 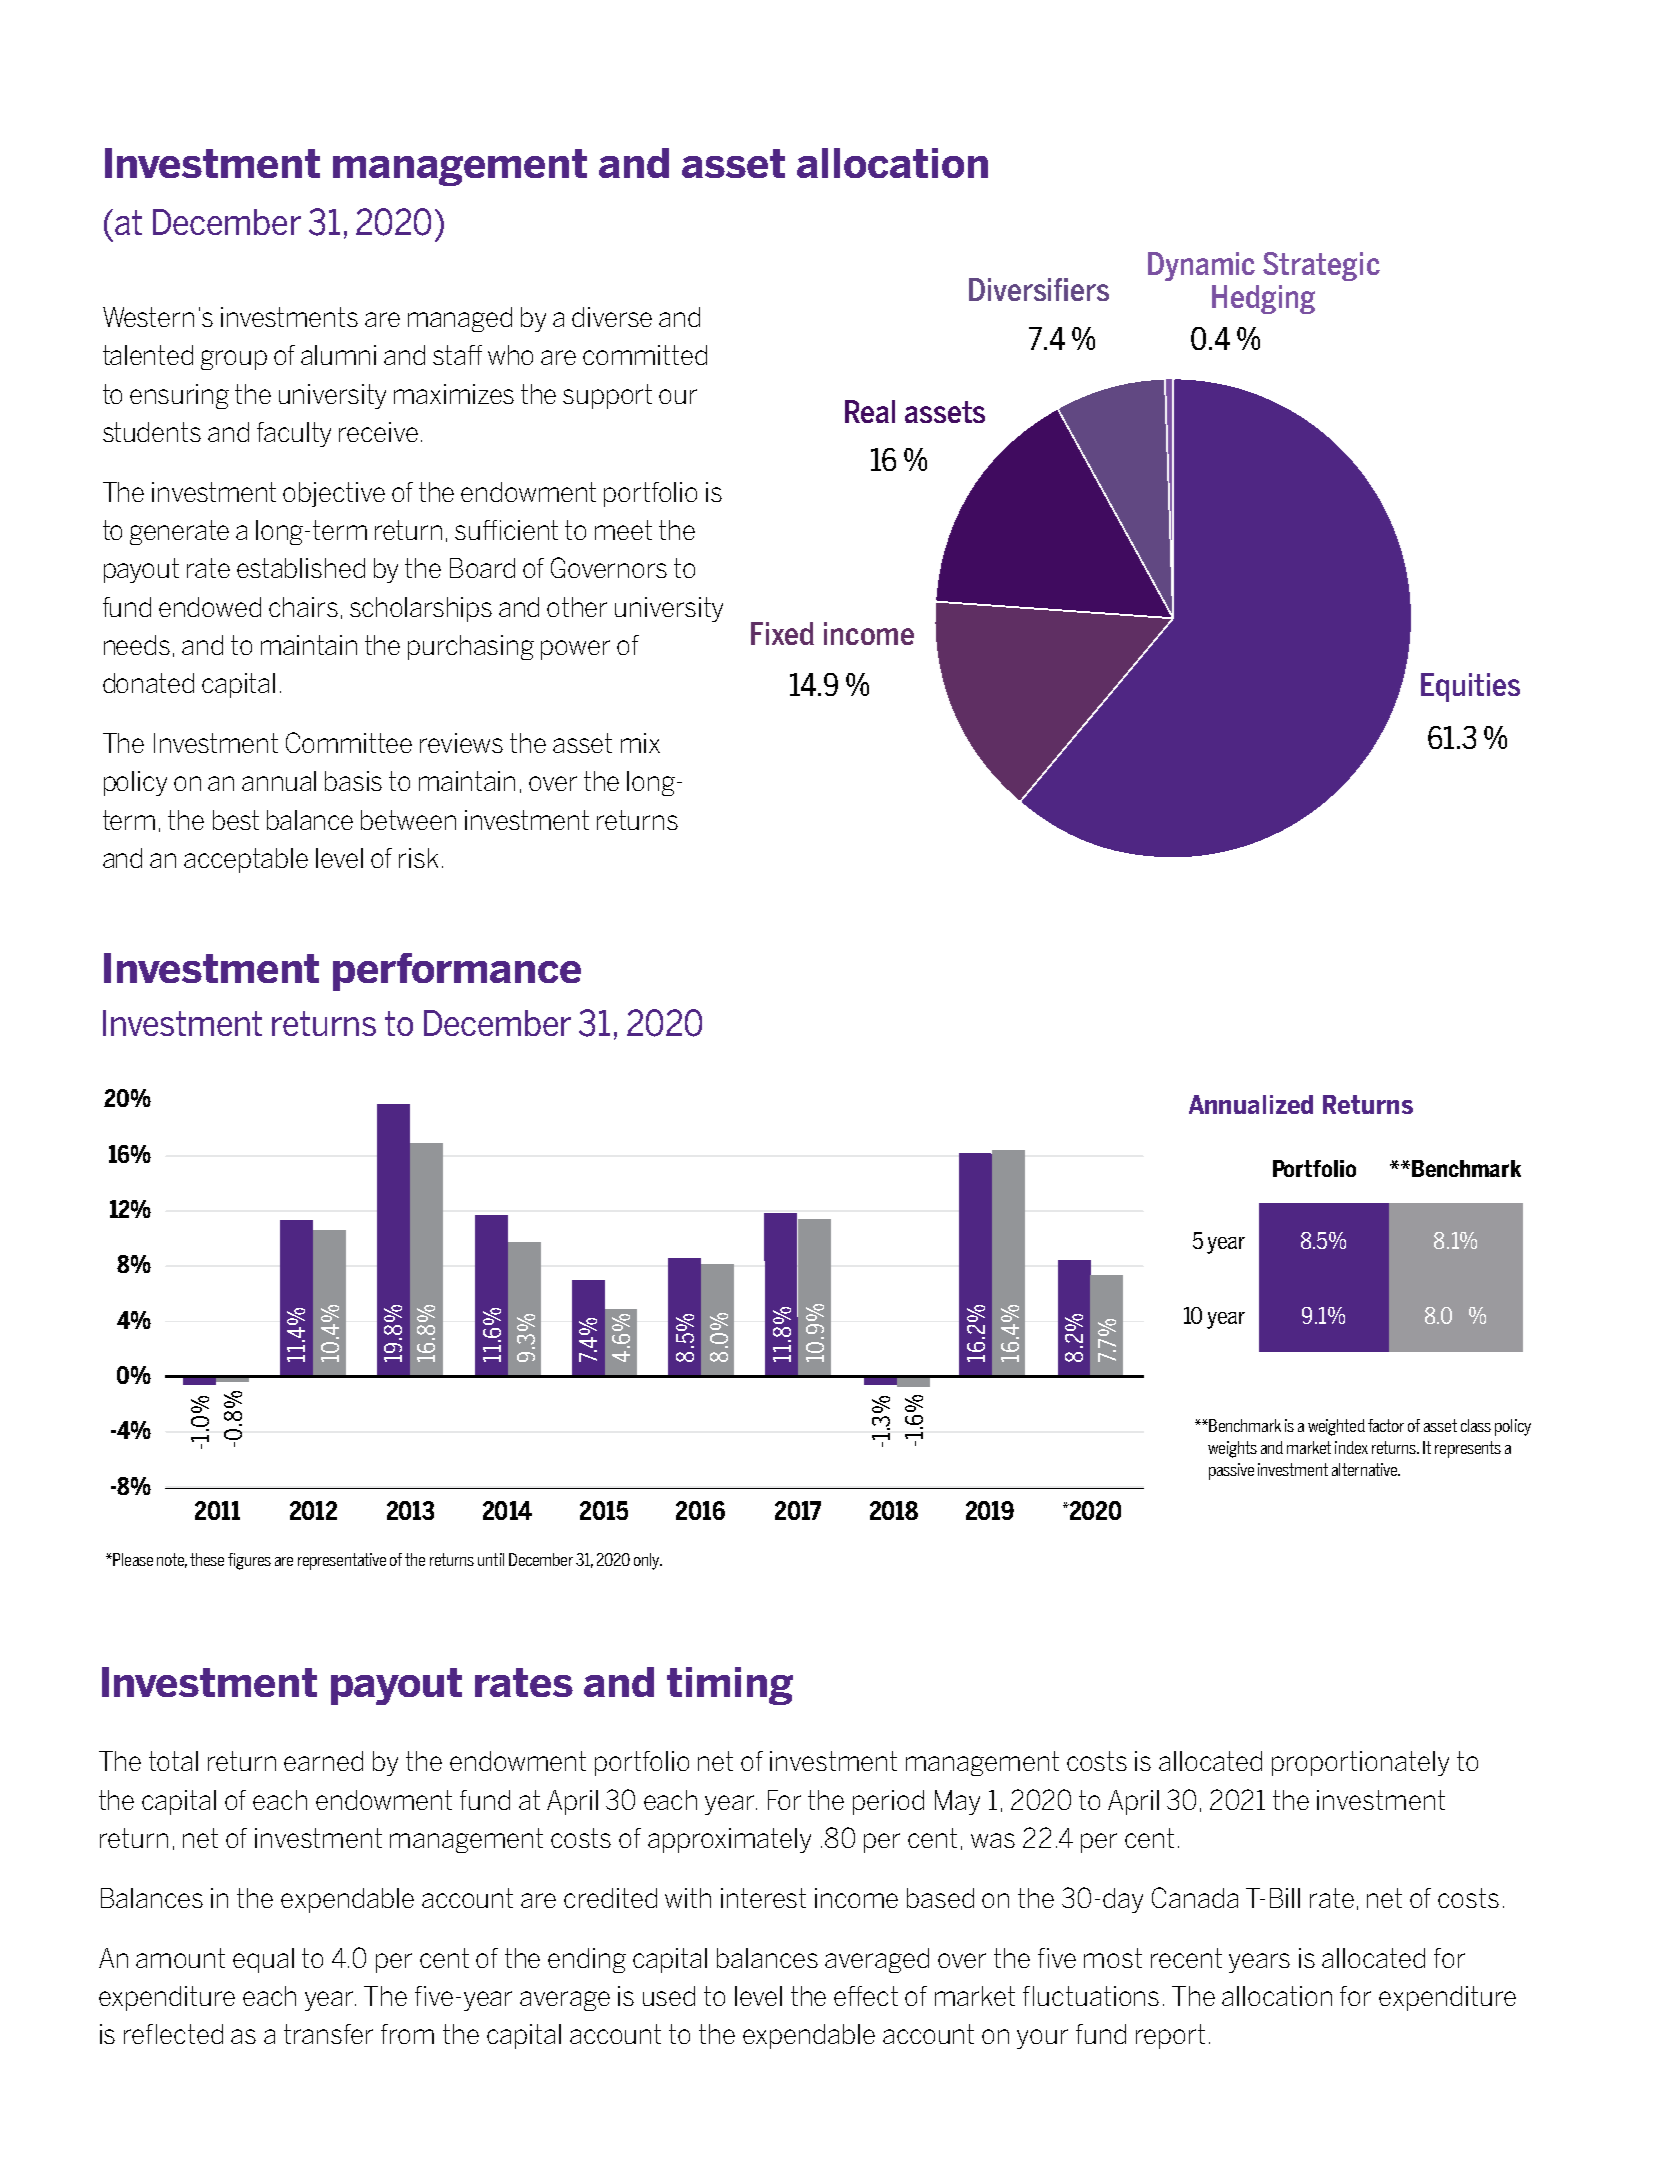 What do you see at coordinates (1336, 1427) in the page?
I see `weighted` at bounding box center [1336, 1427].
